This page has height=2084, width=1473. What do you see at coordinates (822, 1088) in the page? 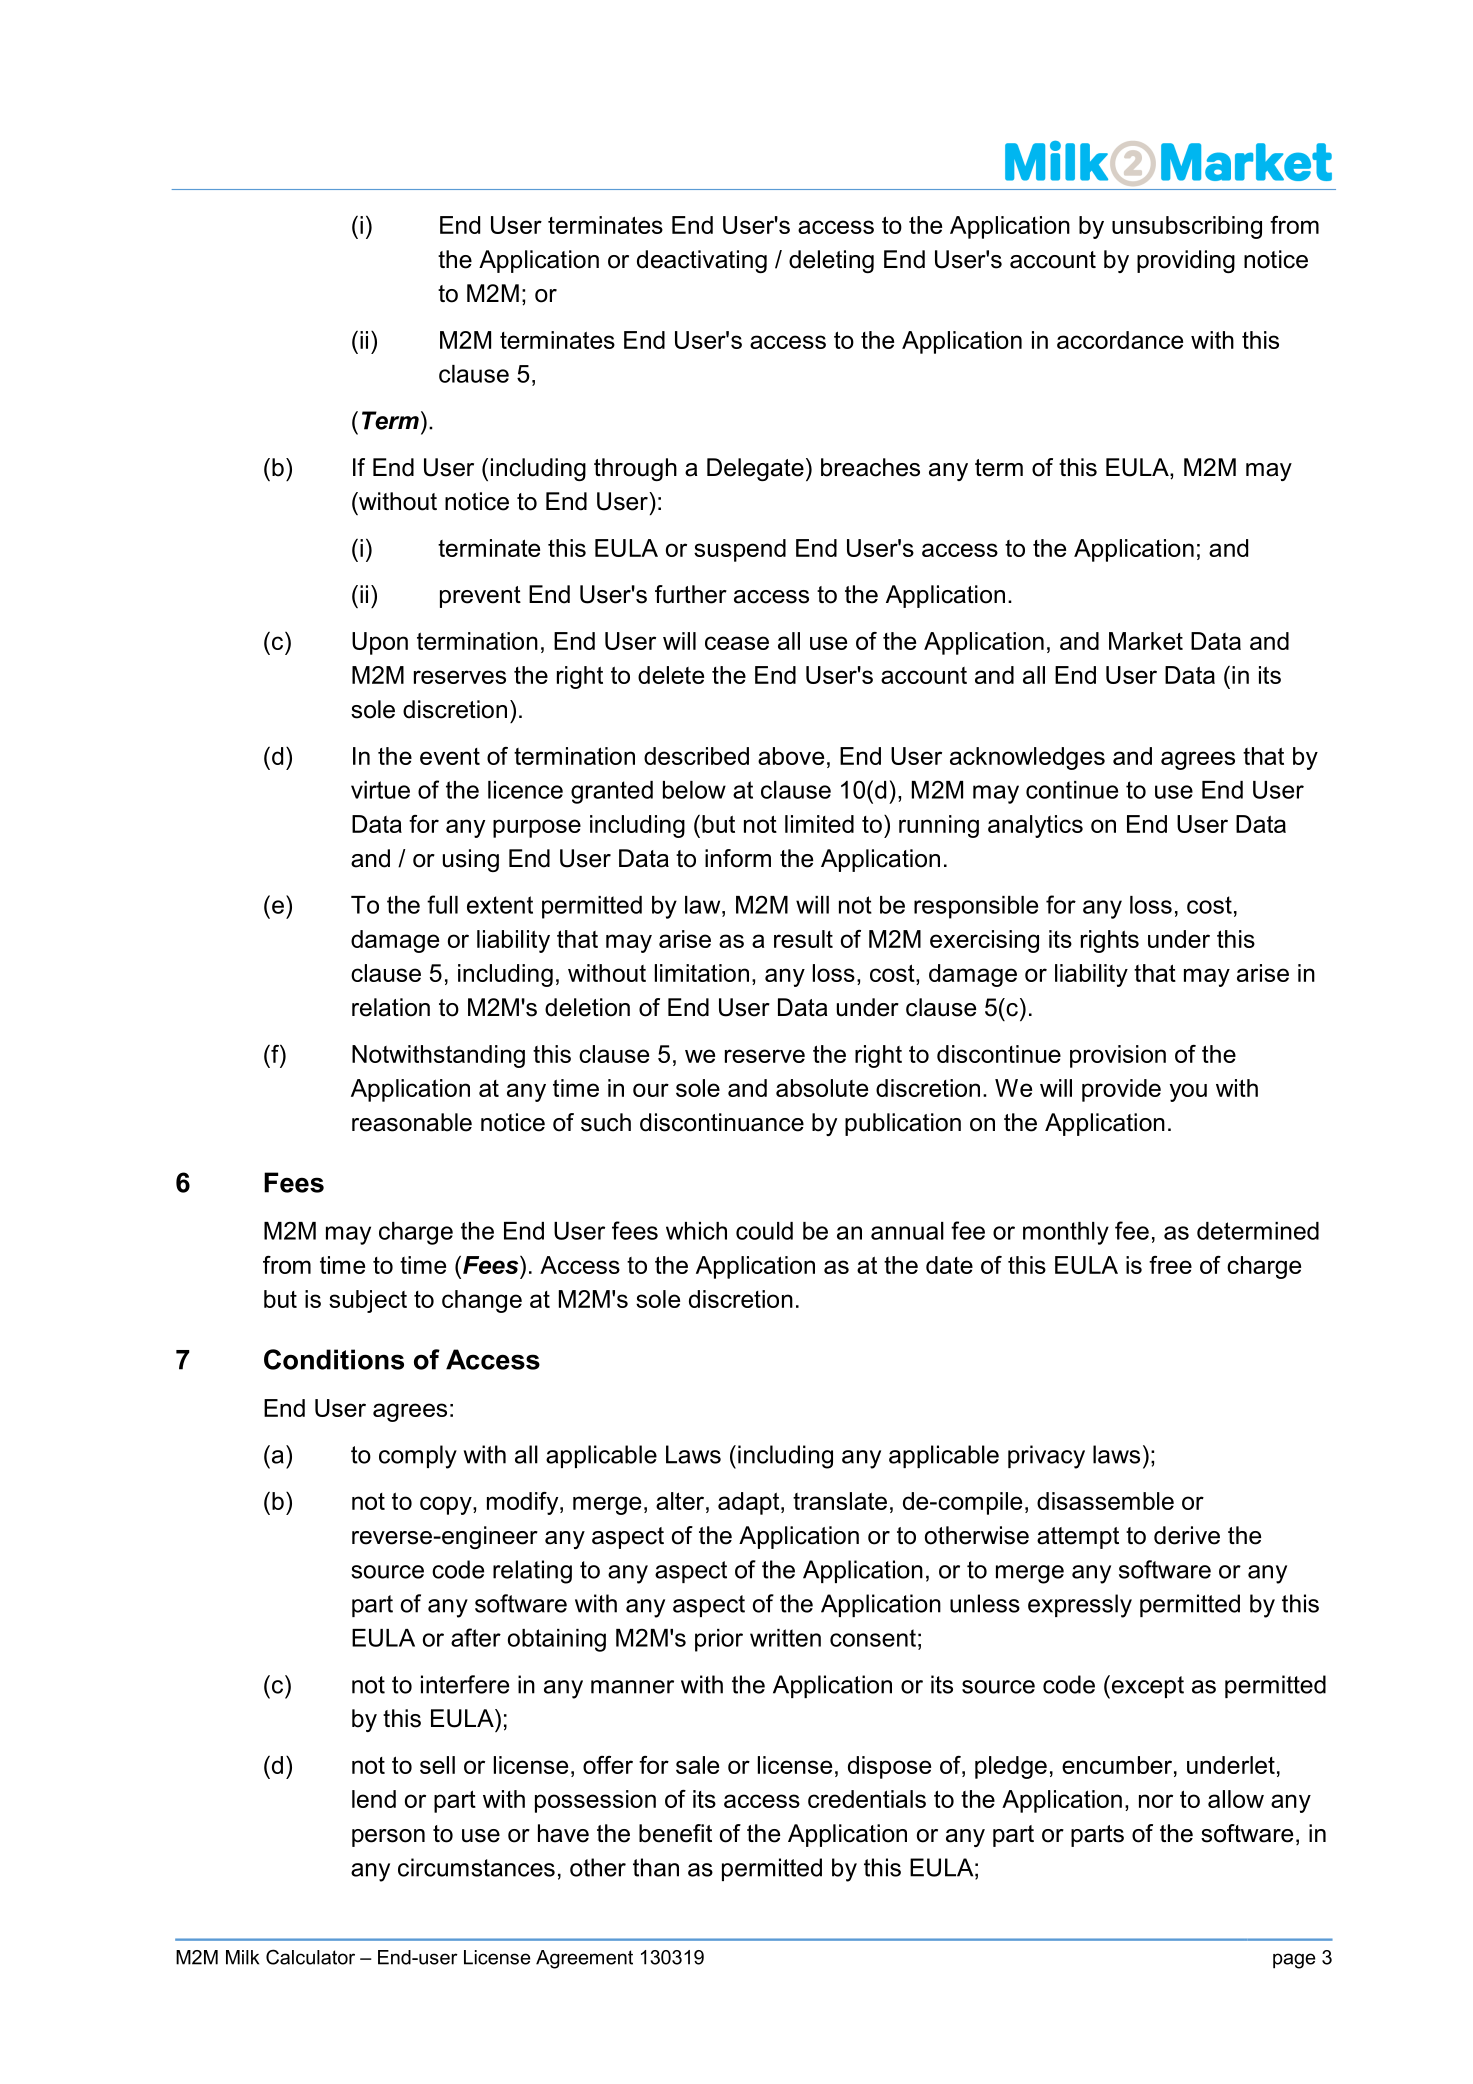
I see `absolute` at bounding box center [822, 1088].
